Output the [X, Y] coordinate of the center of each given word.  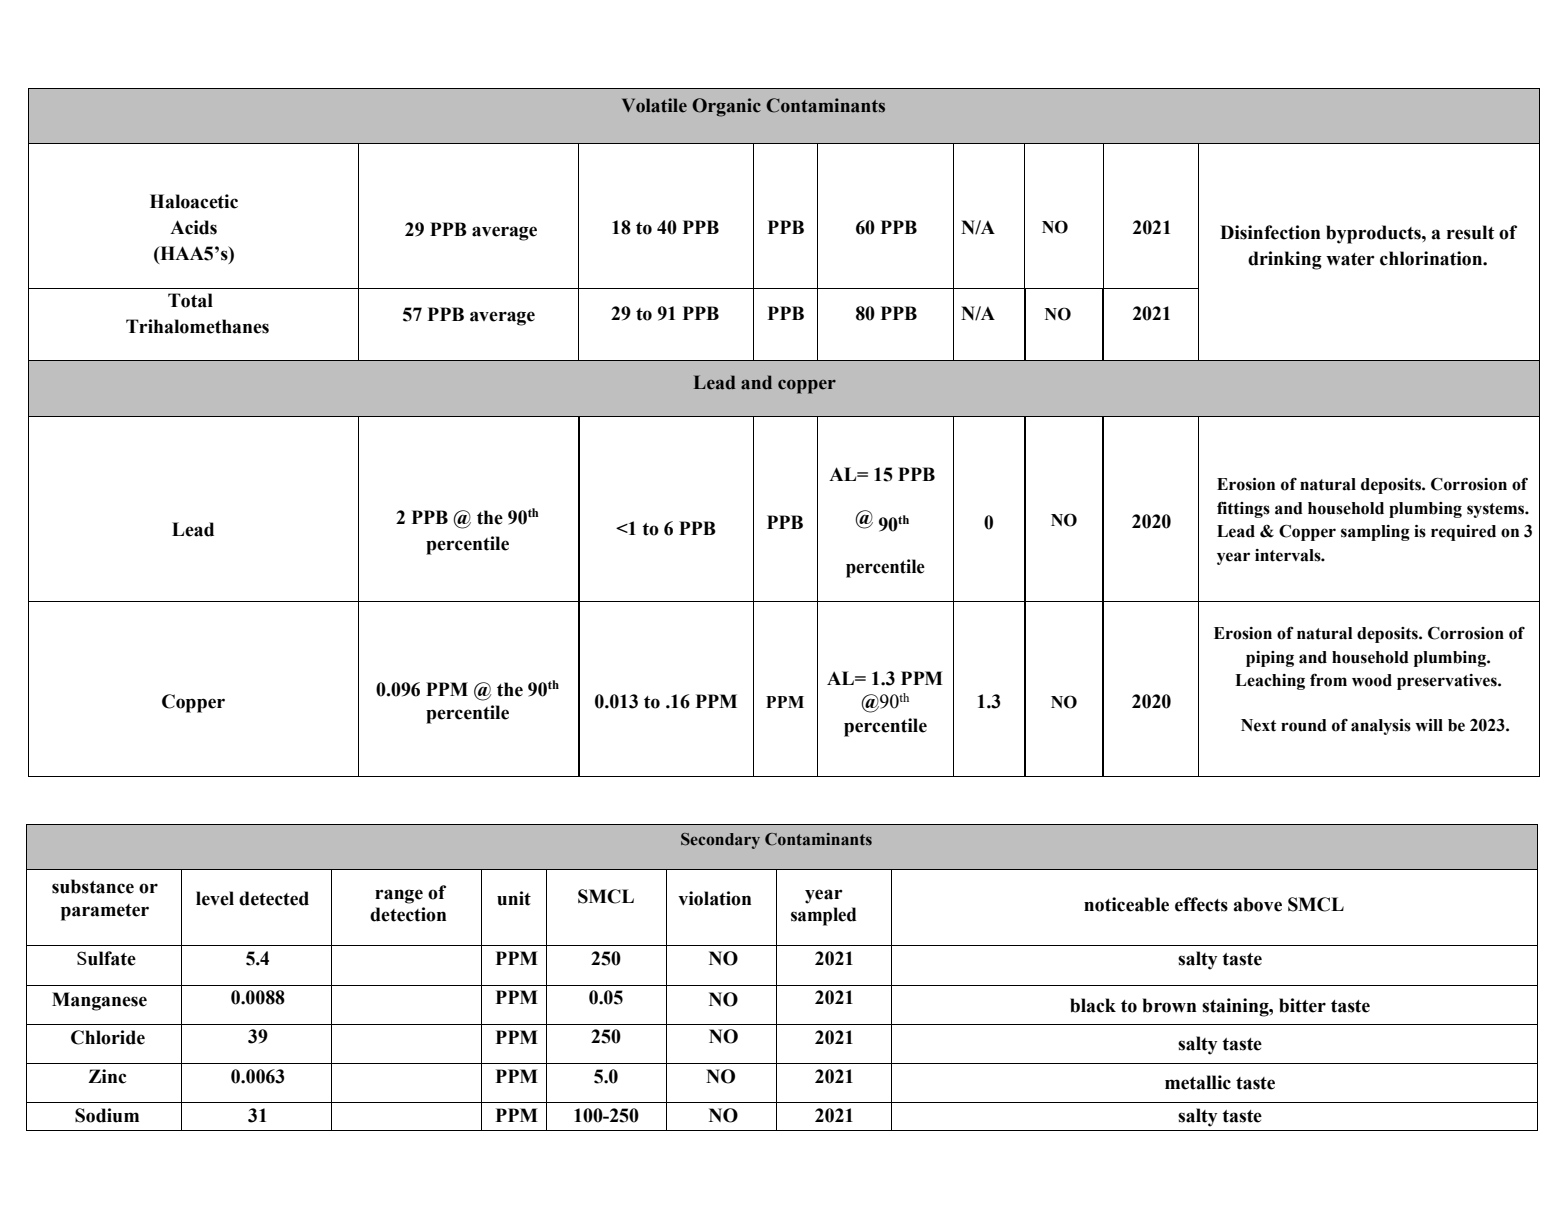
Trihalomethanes [197, 326]
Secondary [720, 841]
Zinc [107, 1076]
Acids [193, 227]
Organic [726, 107]
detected [274, 898]
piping [1270, 659]
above [1257, 904]
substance [93, 886]
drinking [1285, 260]
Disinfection [1270, 232]
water [1350, 259]
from [1328, 680]
